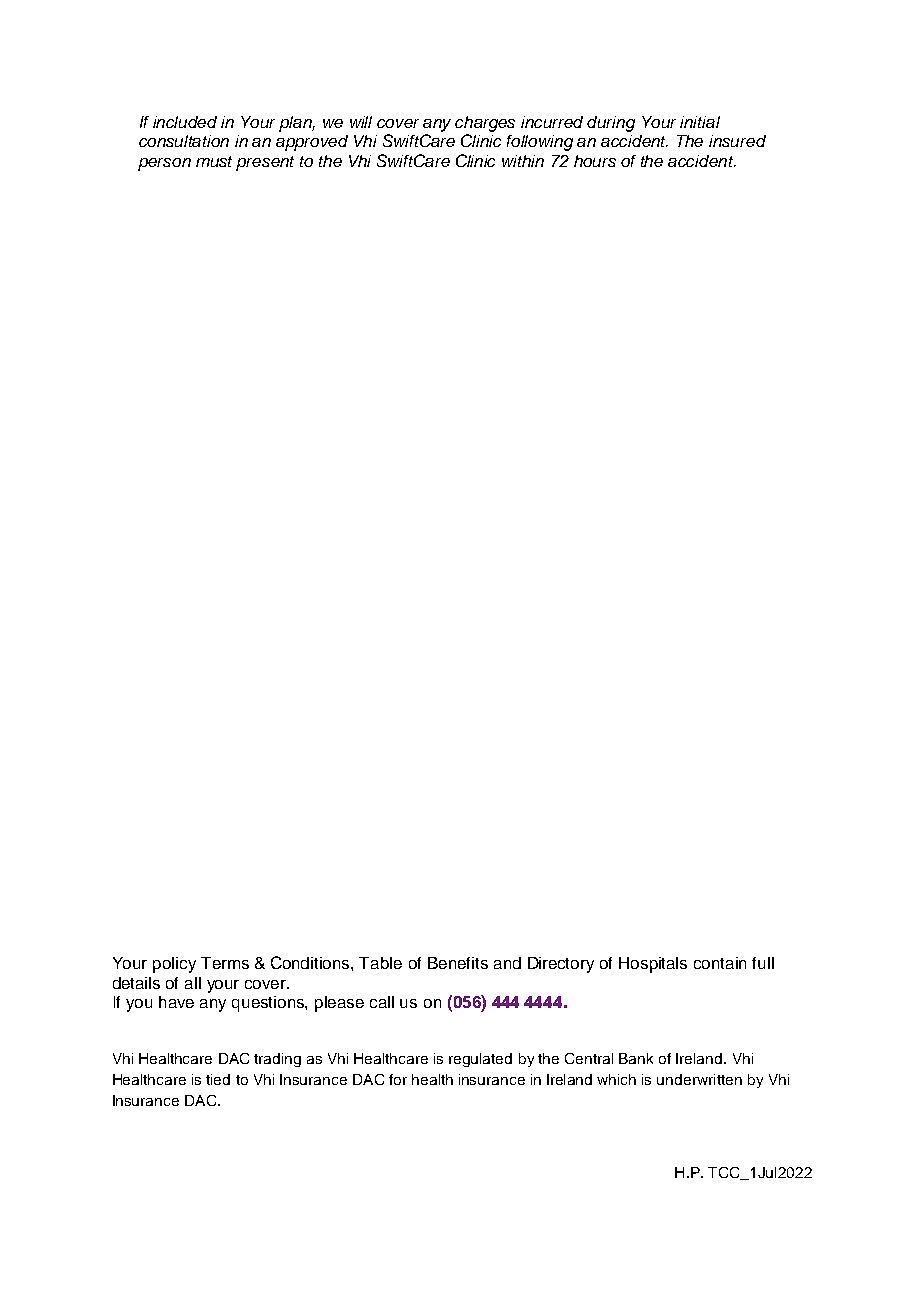 This screenshot has width=924, height=1308. Describe the element at coordinates (699, 1079) in the screenshot. I see `underwritten` at that location.
